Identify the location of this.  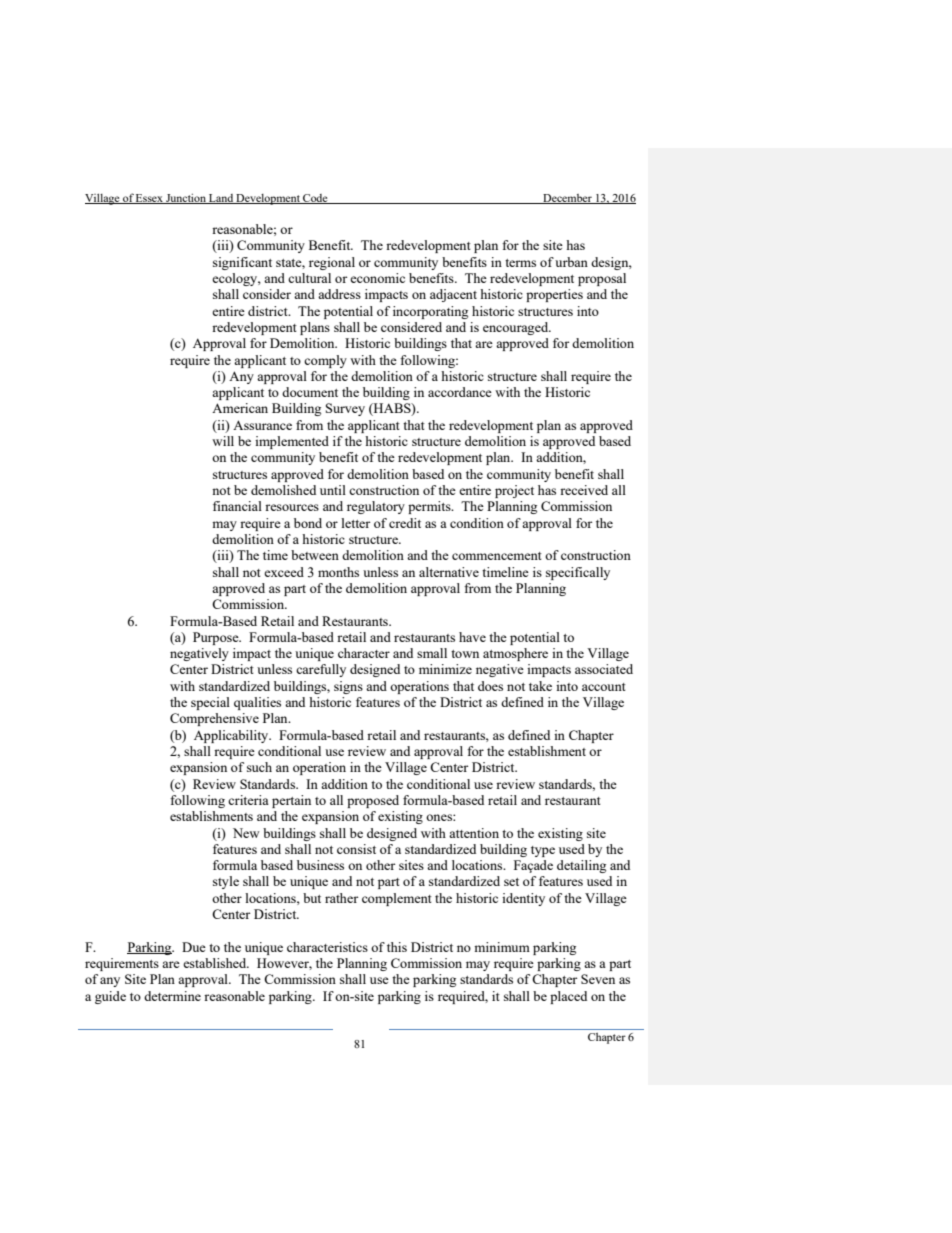
(397, 947).
